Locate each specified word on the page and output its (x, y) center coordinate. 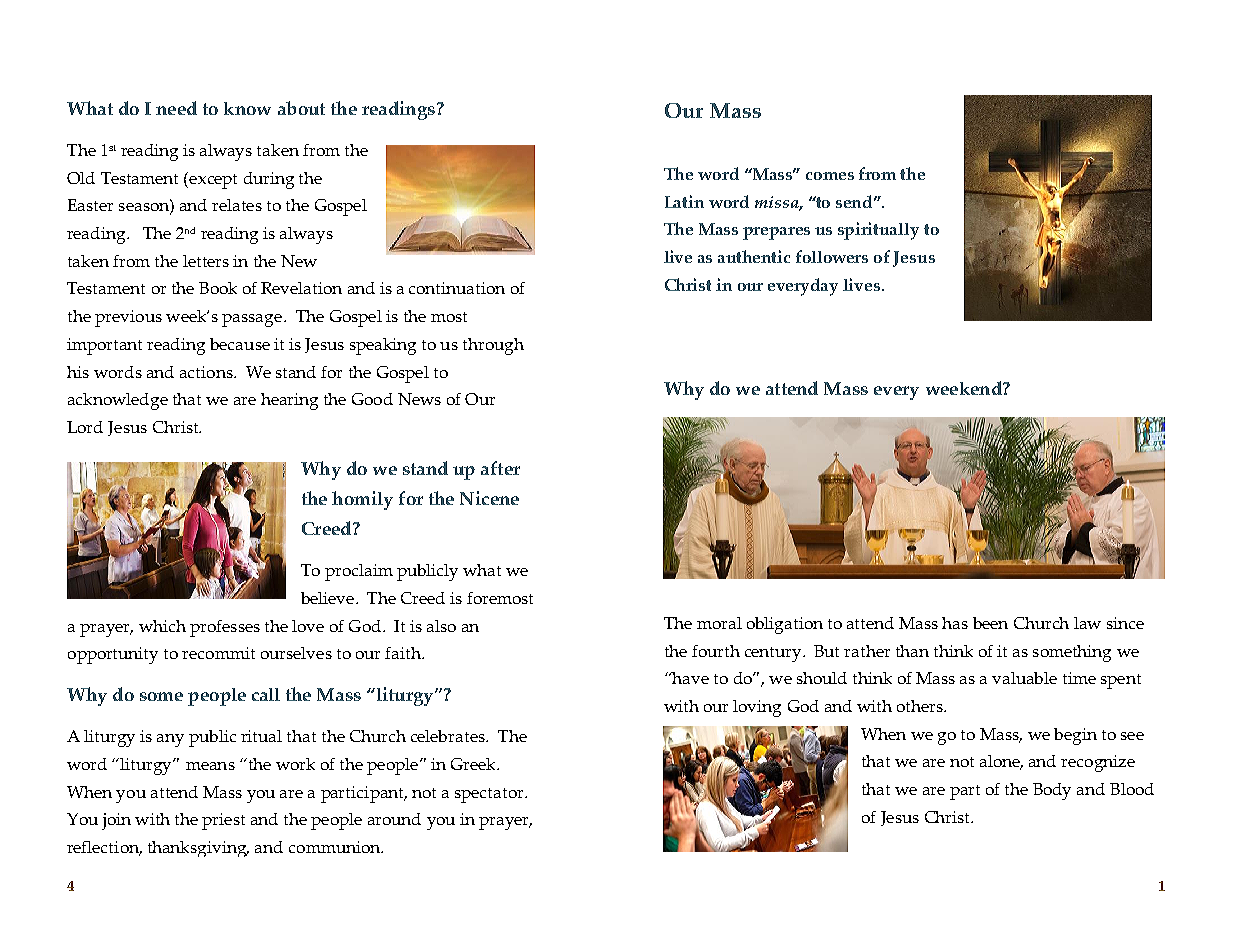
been (990, 623)
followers (832, 256)
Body (1052, 791)
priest (223, 821)
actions (207, 372)
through (493, 346)
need (176, 108)
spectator (490, 795)
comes (830, 176)
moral (719, 623)
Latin (684, 201)
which (162, 626)
